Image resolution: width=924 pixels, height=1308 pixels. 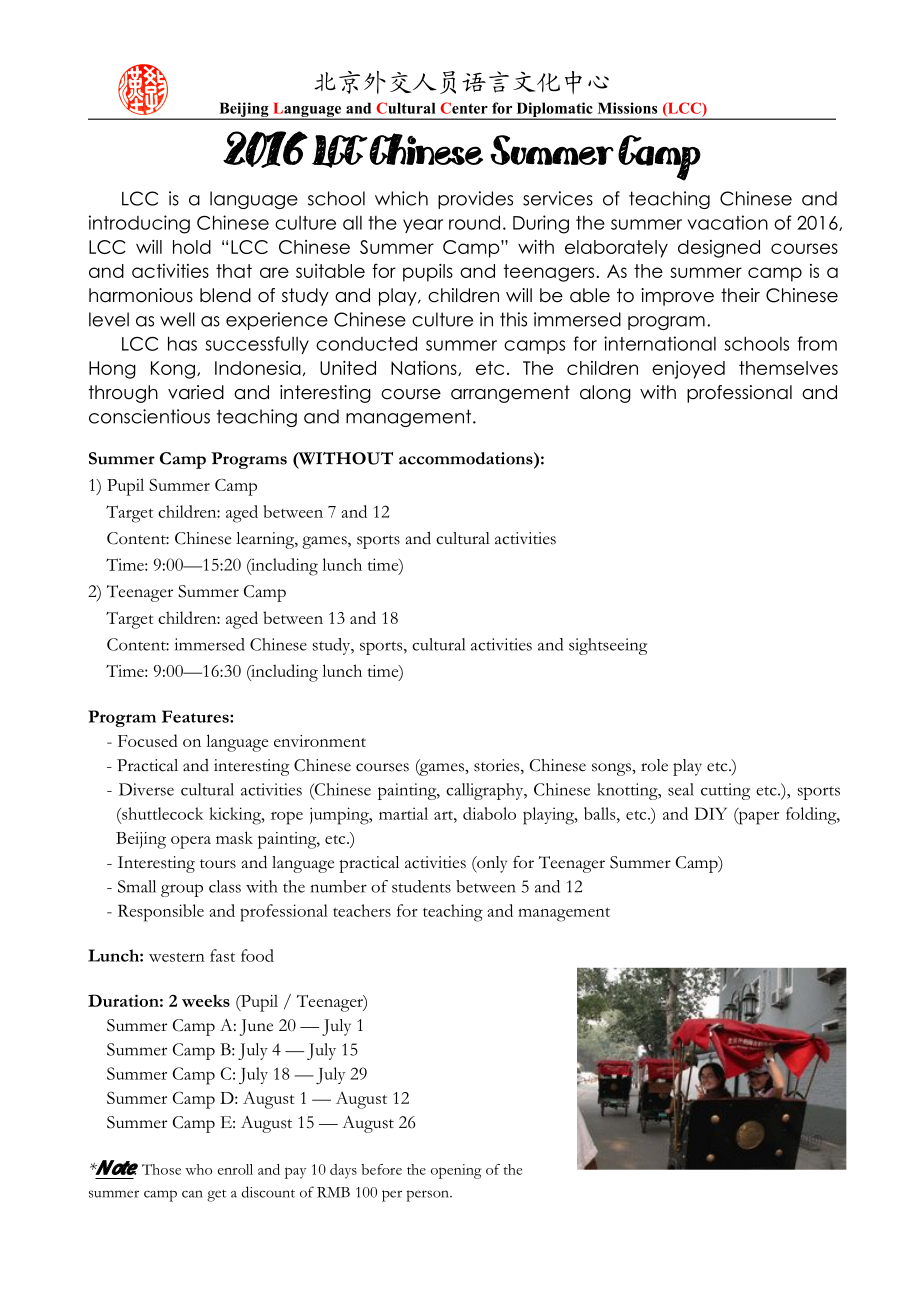 What do you see at coordinates (464, 108) in the image?
I see `Center` at bounding box center [464, 108].
